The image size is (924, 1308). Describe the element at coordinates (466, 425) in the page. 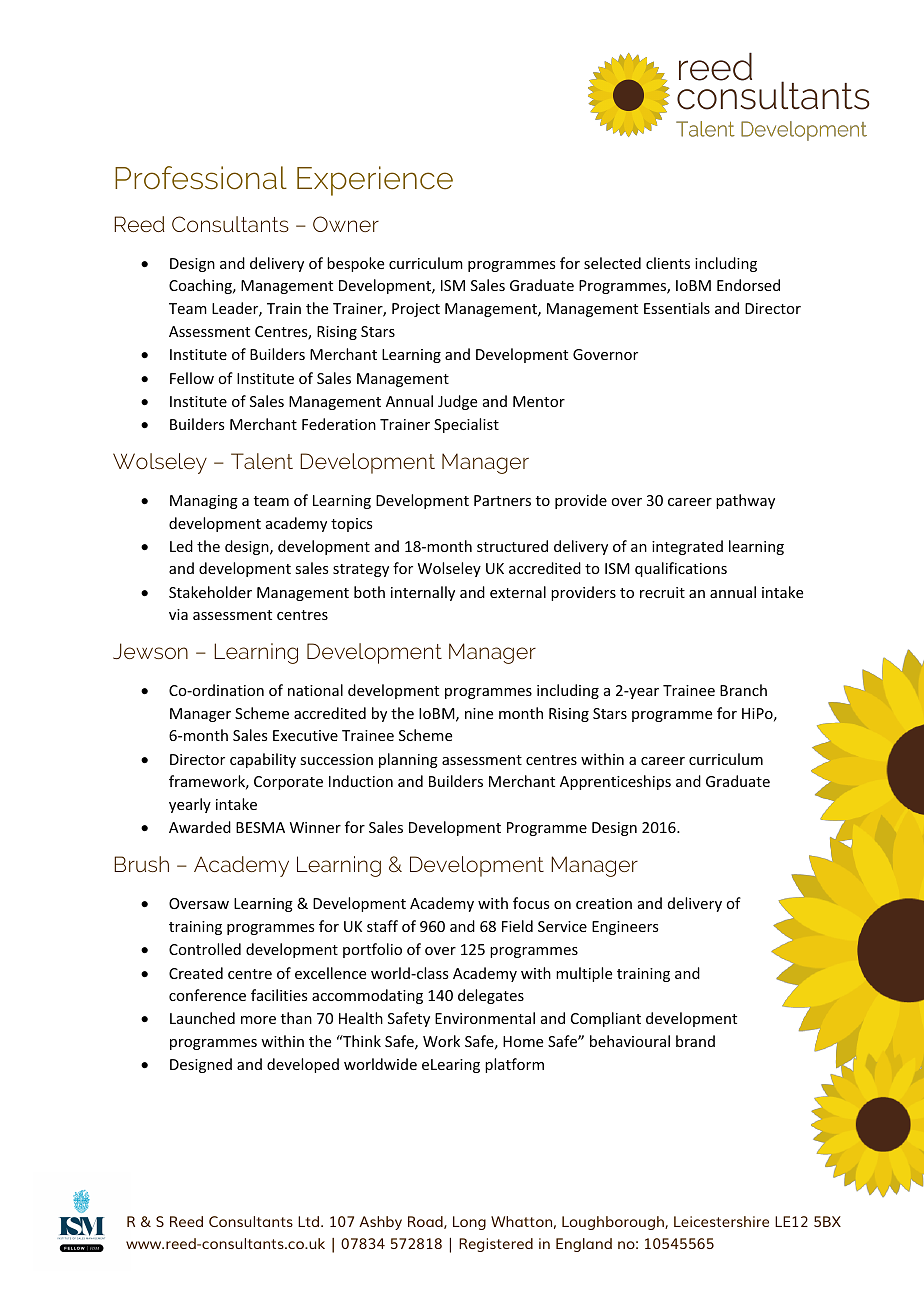

I see `Specialist` at that location.
